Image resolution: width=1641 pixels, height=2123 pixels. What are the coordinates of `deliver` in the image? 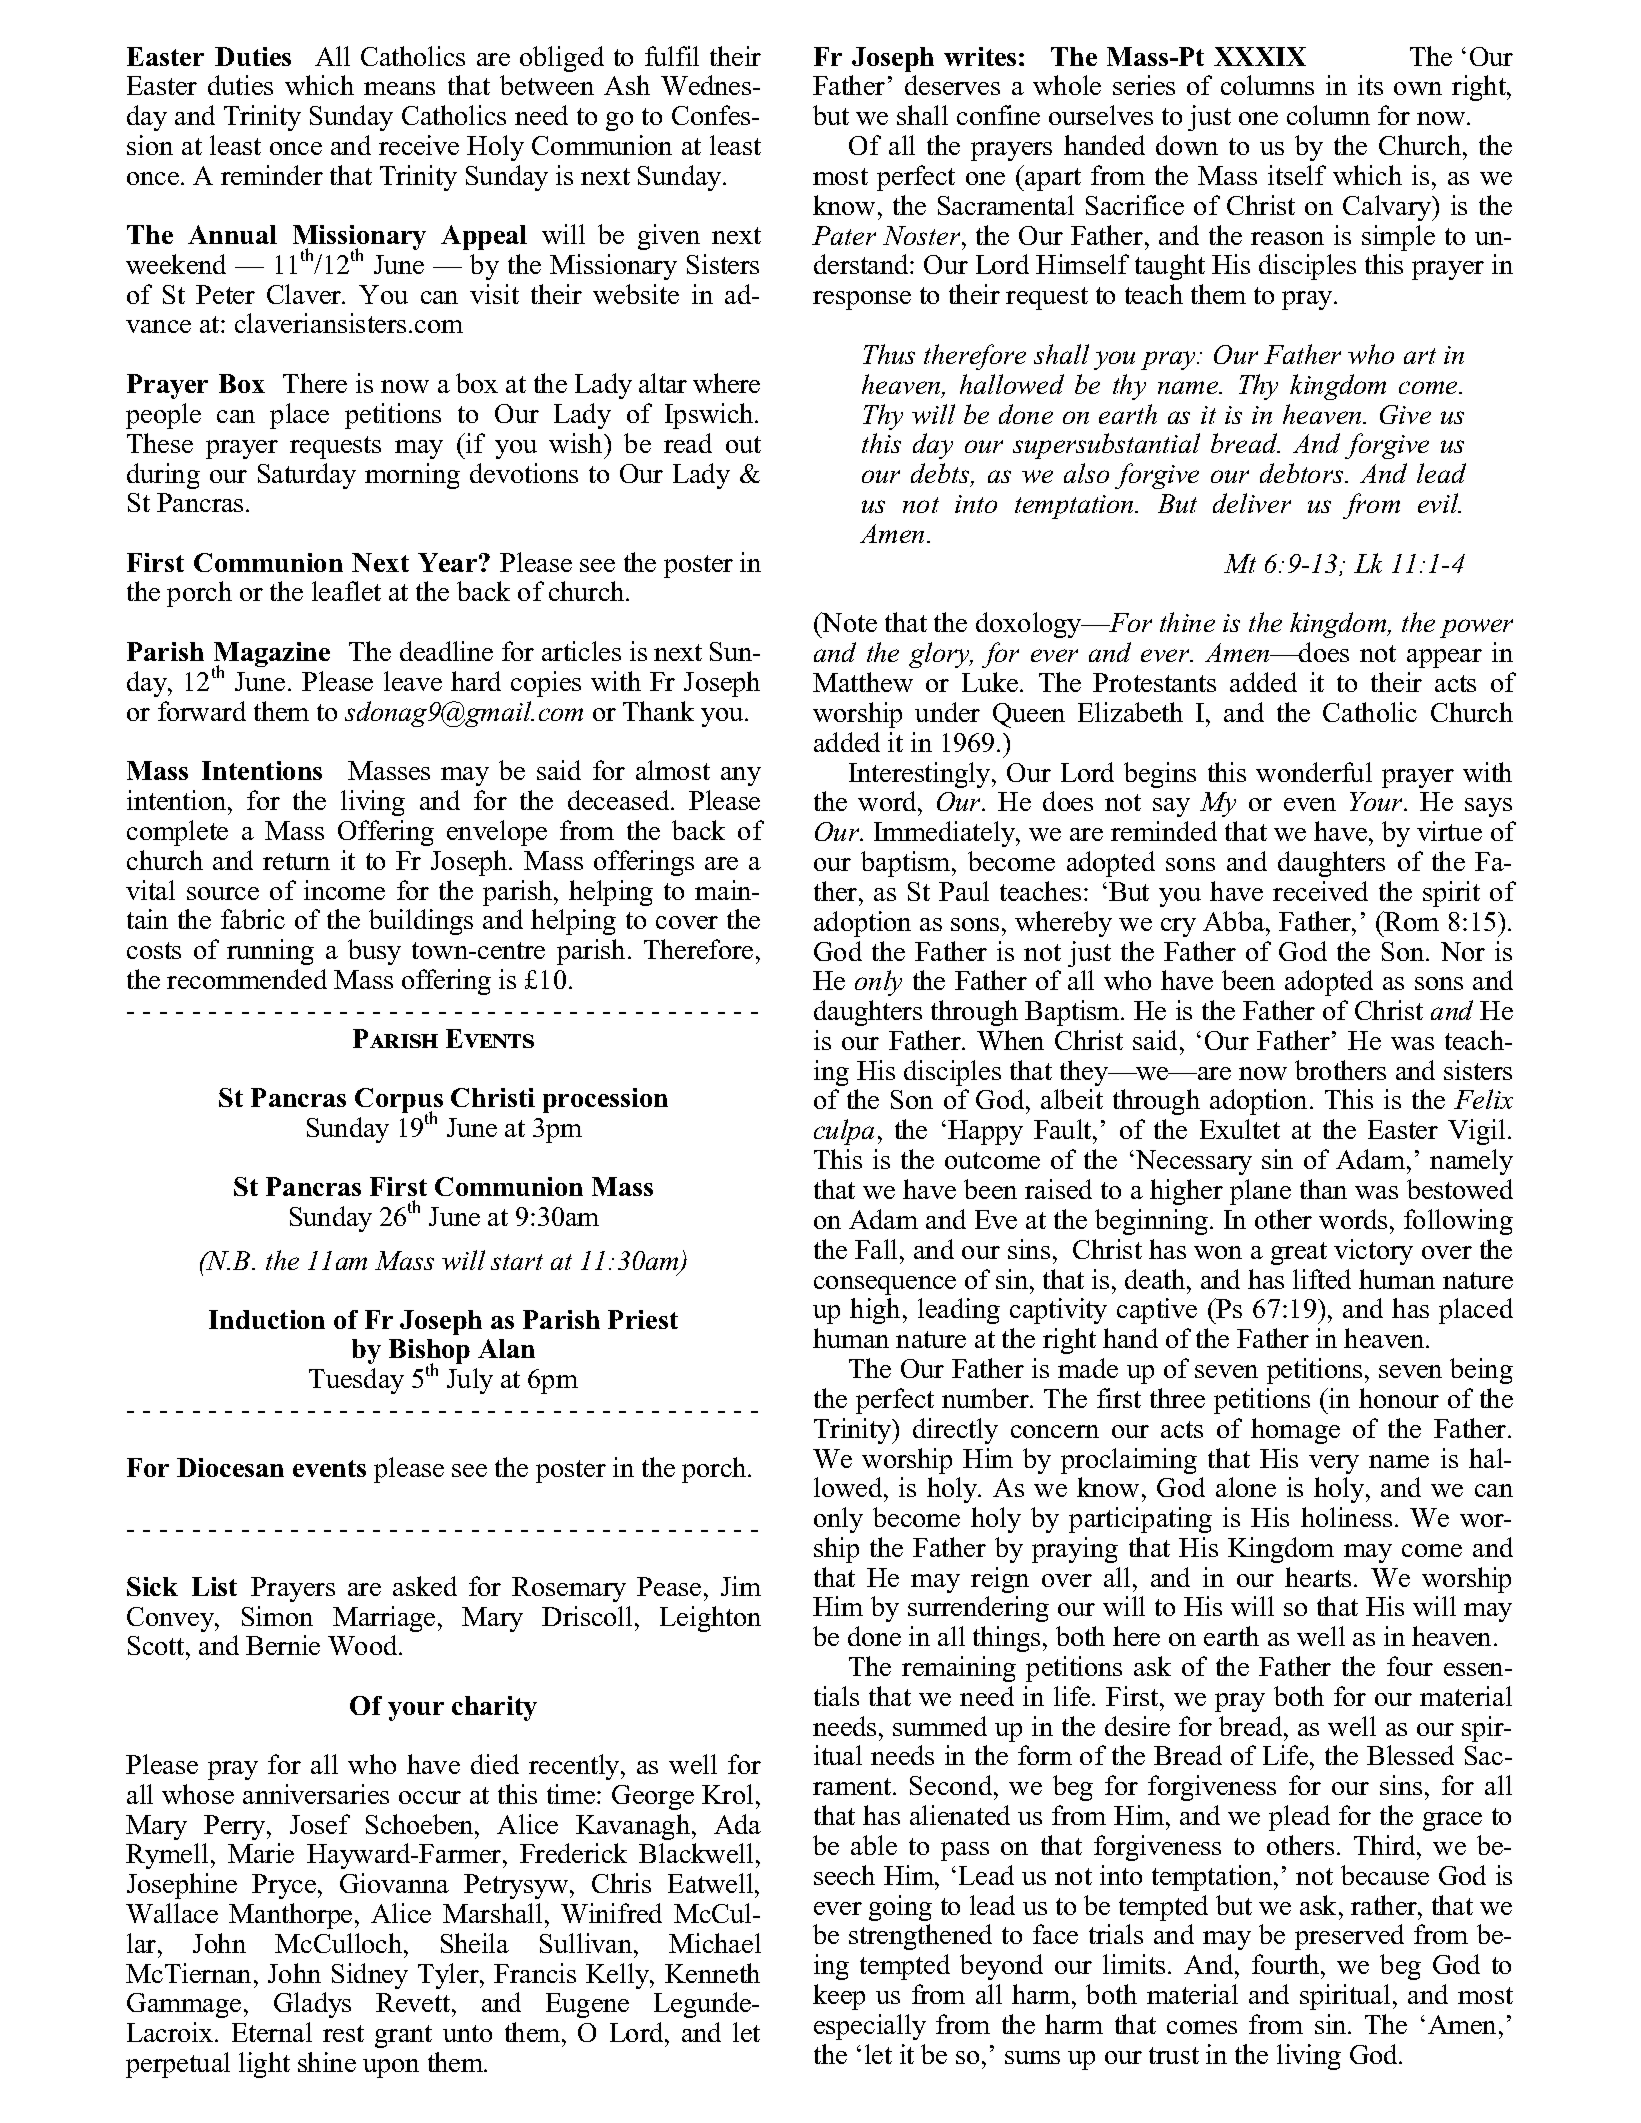 It's located at (1252, 503).
